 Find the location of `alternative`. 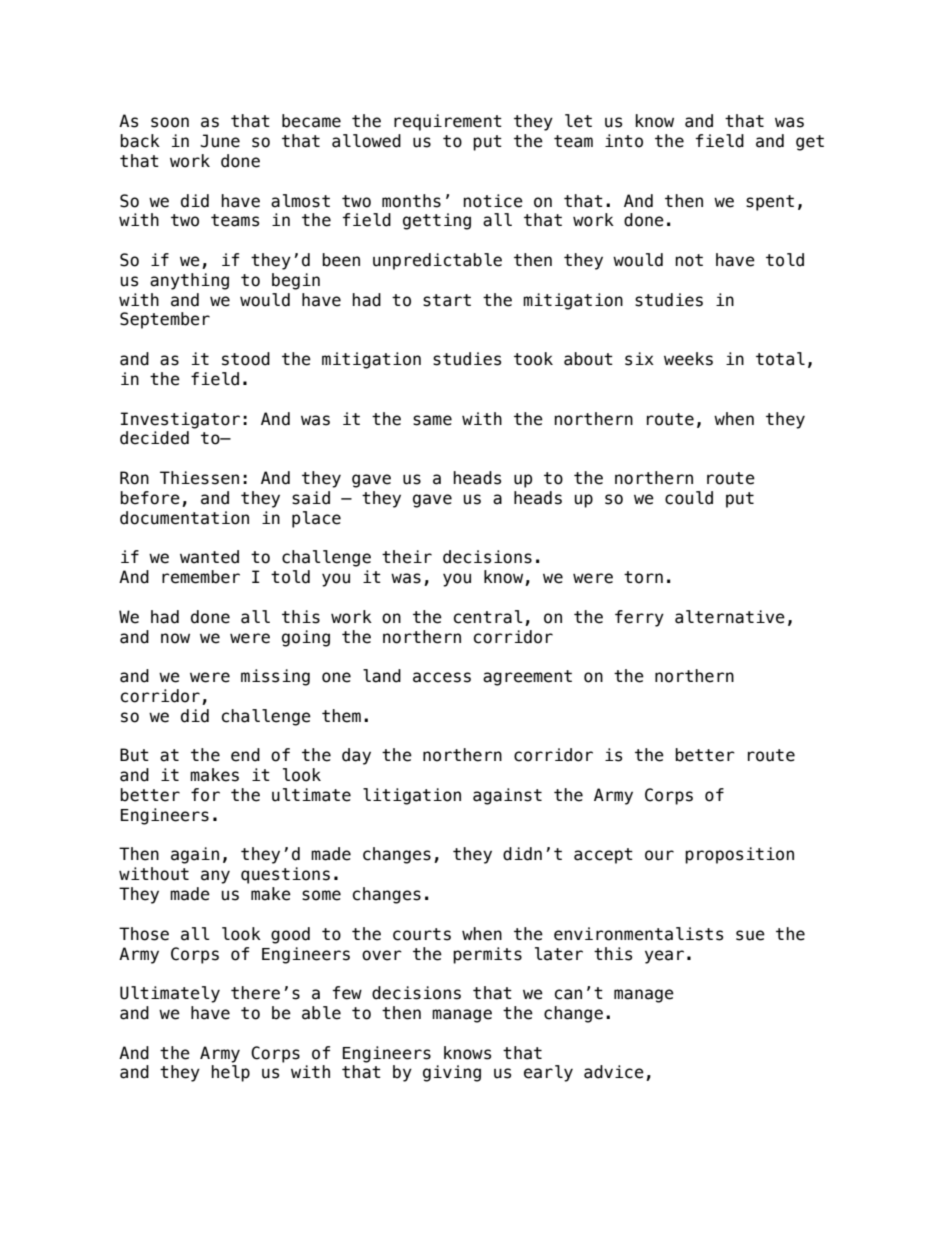

alternative is located at coordinates (730, 617).
